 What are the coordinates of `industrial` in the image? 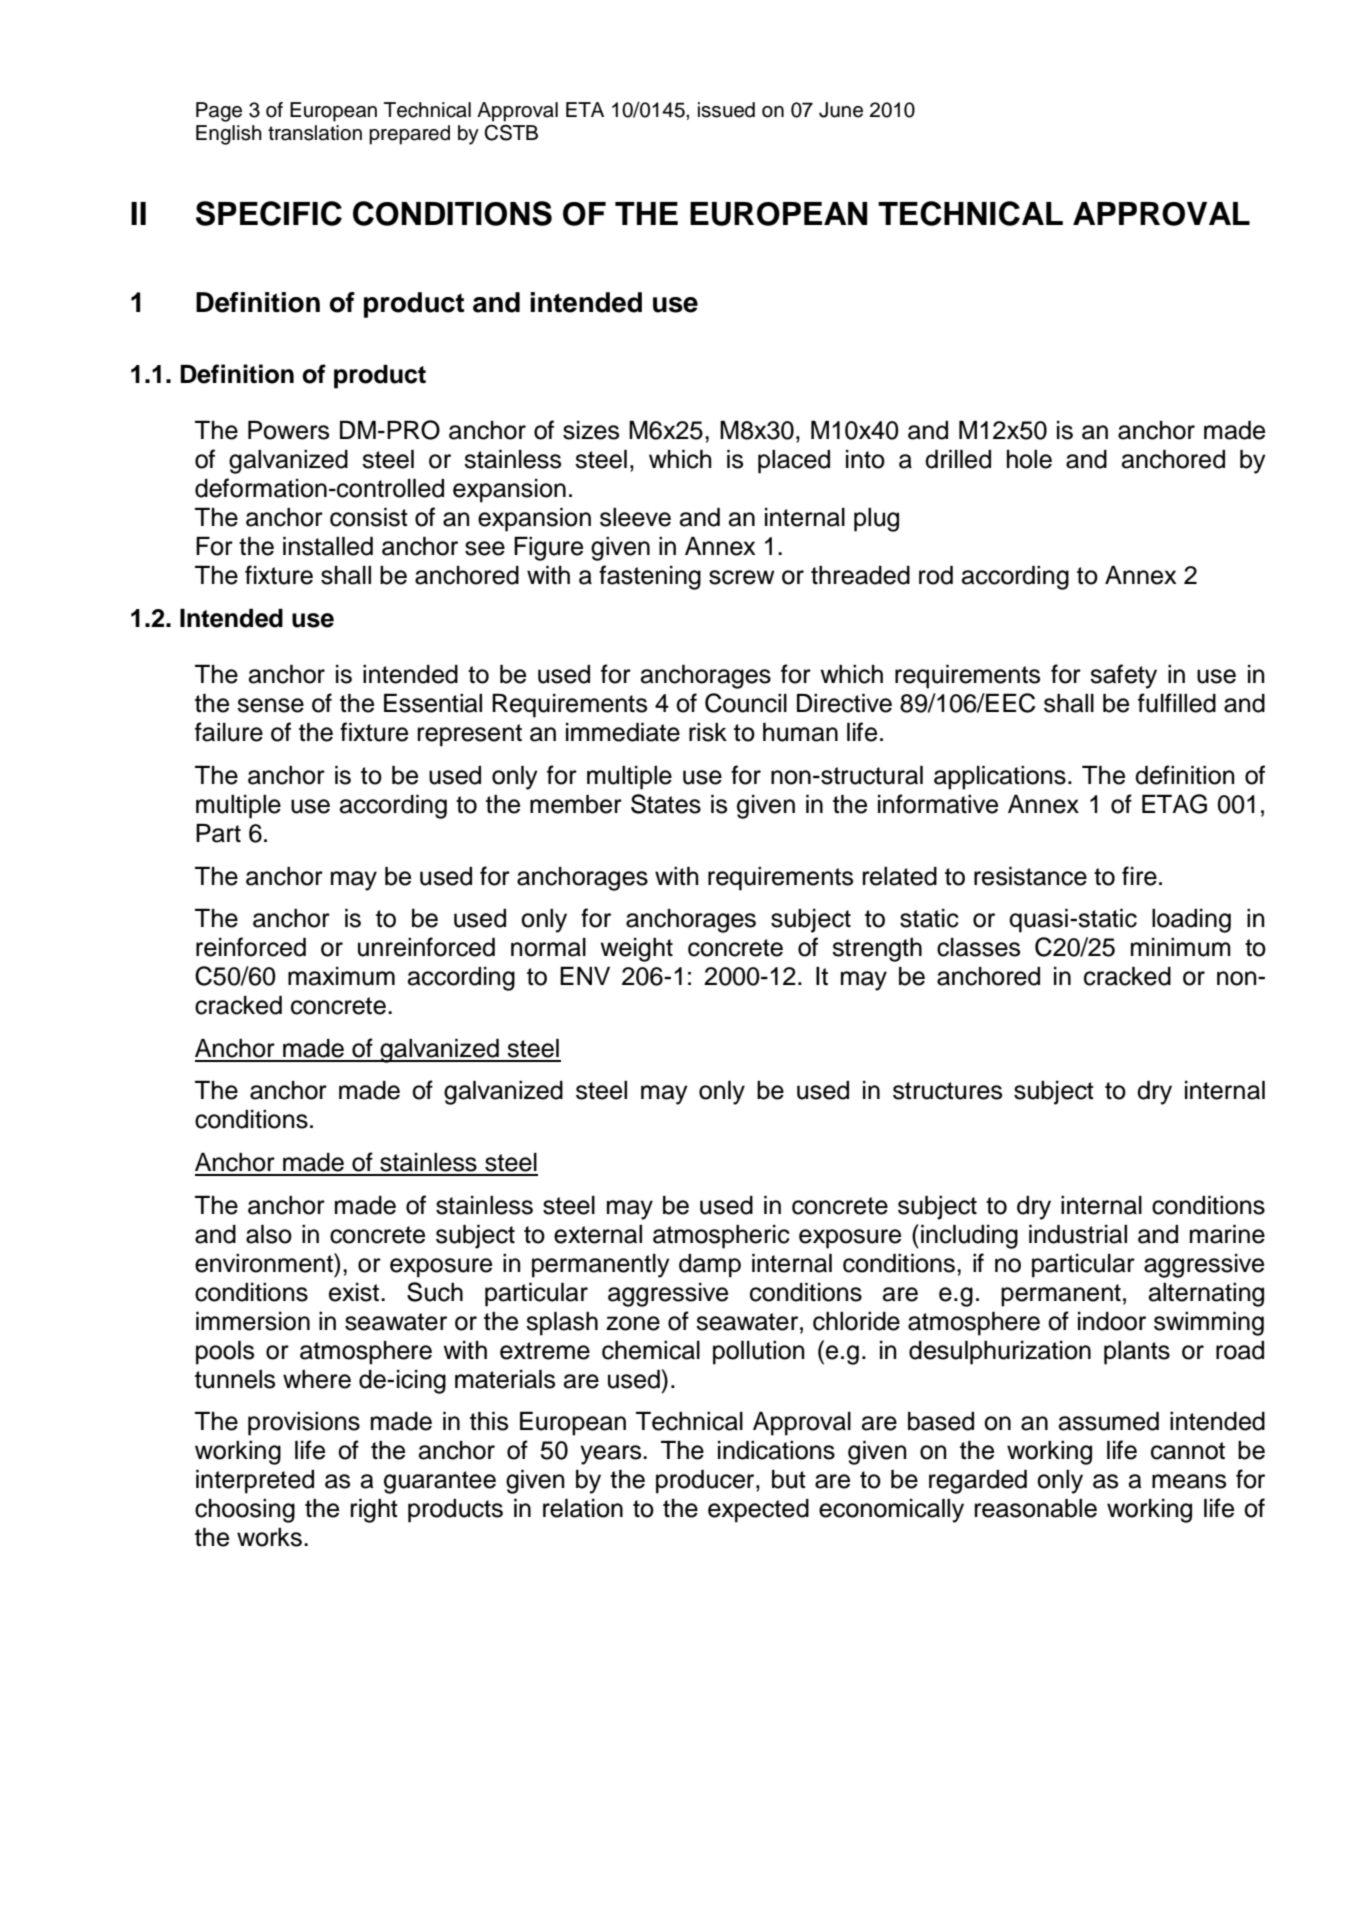 It's located at (1078, 1234).
